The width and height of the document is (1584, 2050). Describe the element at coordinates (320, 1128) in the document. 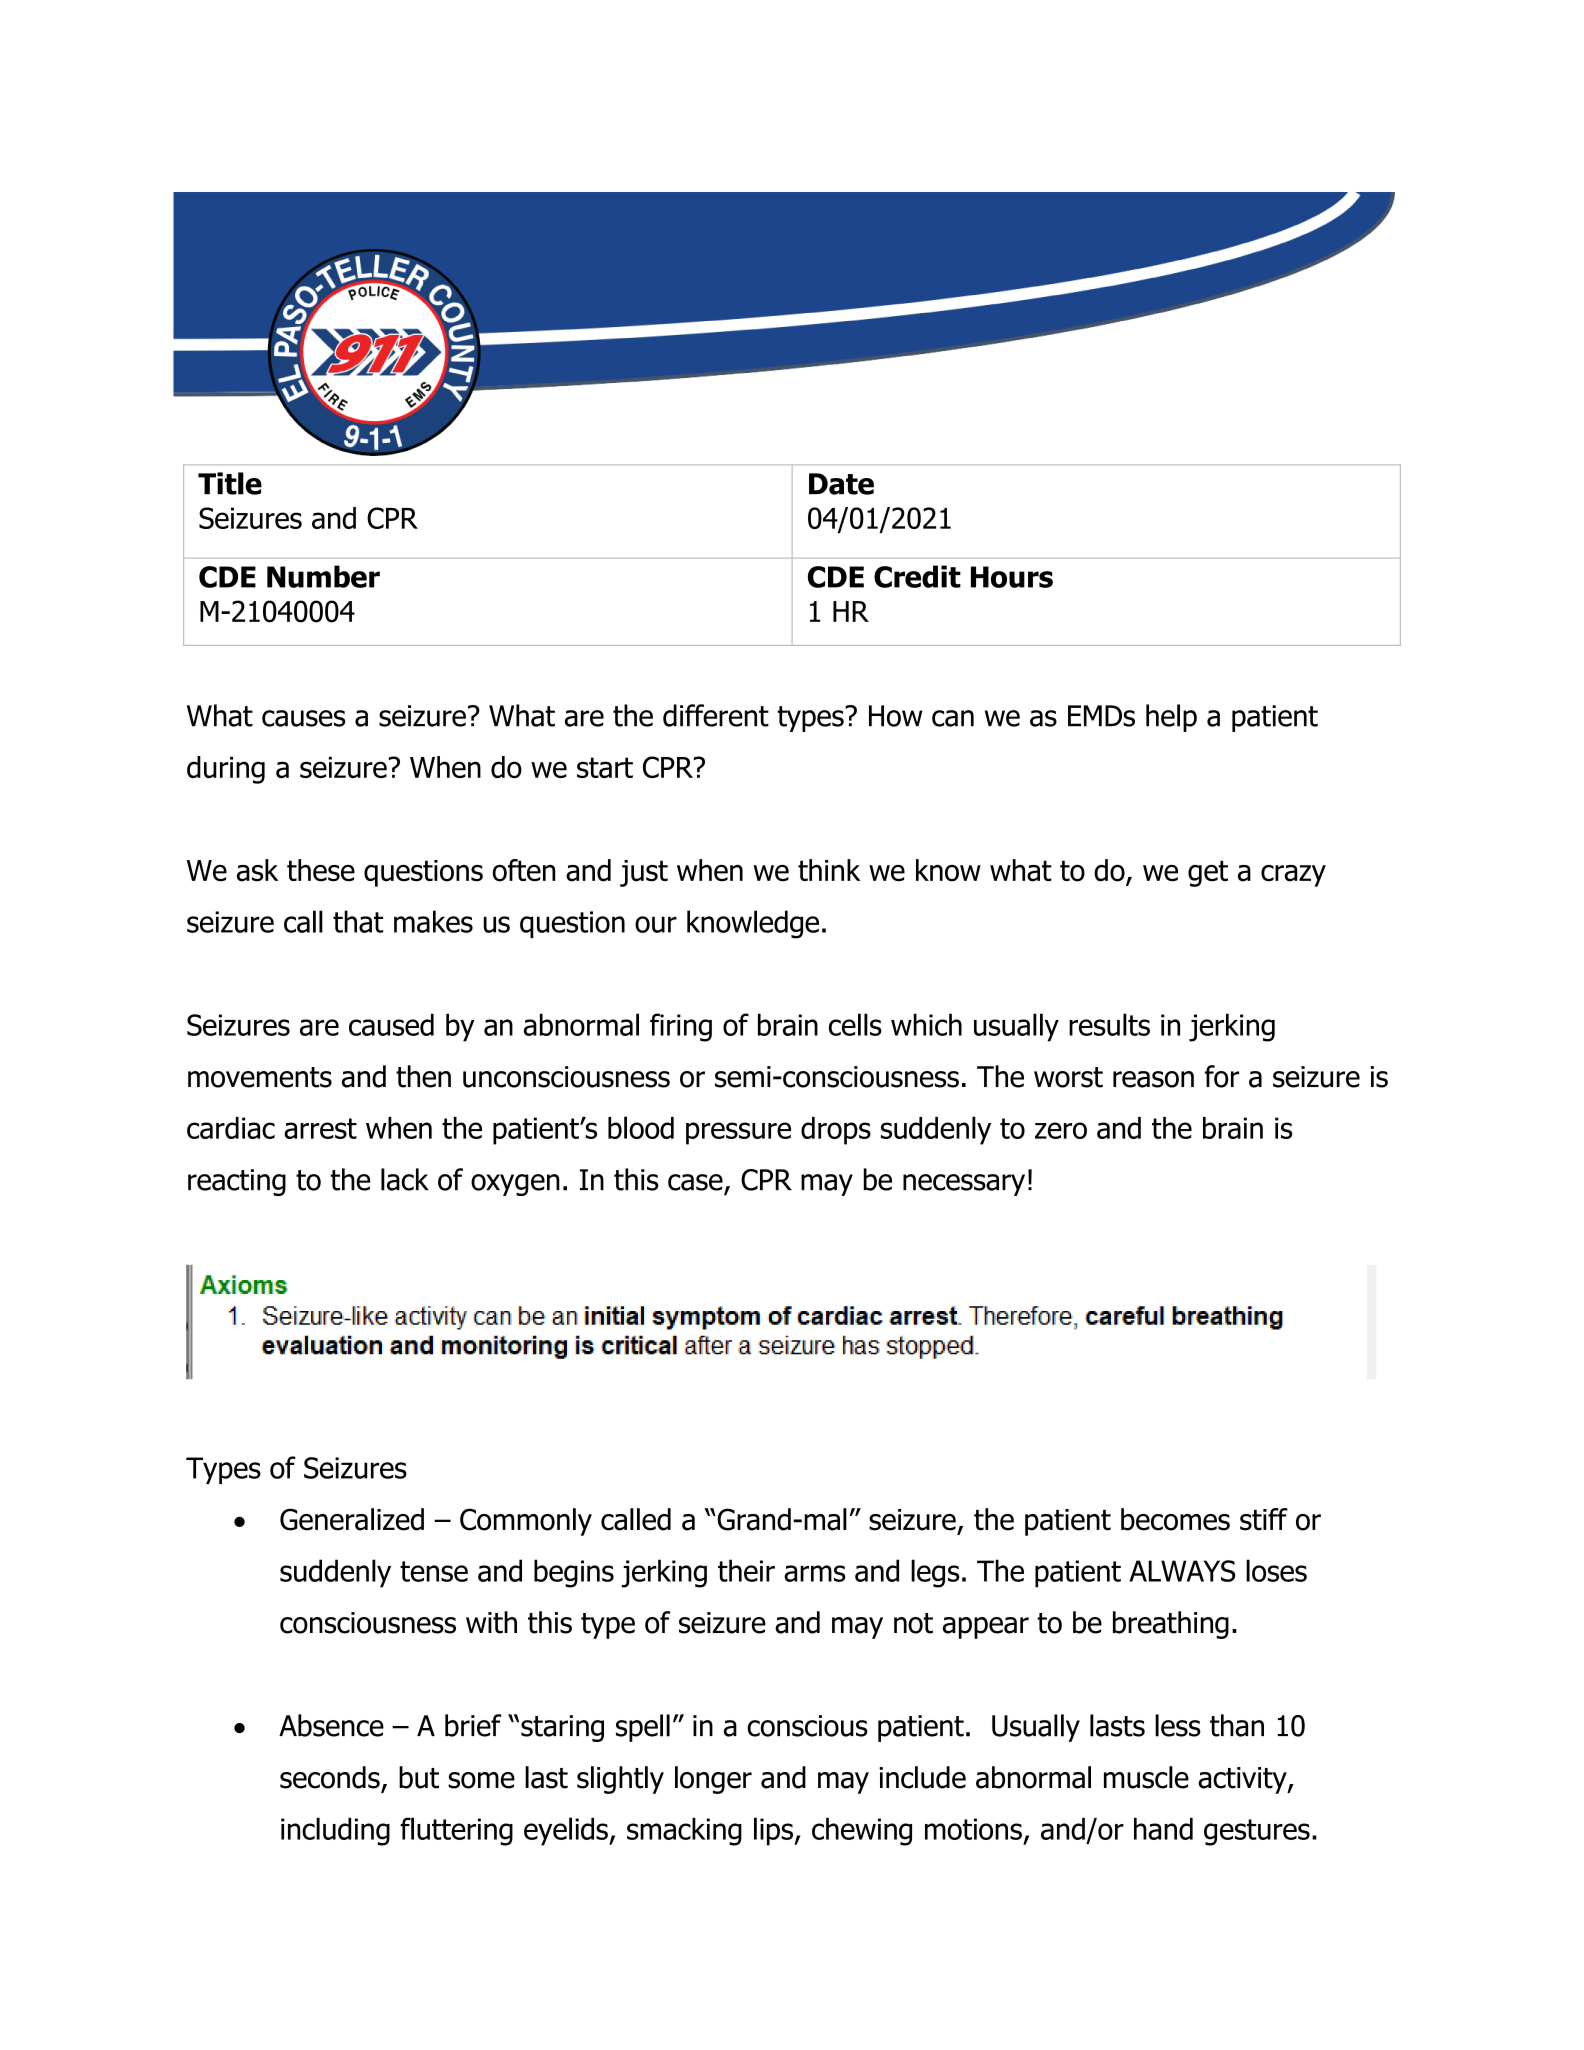

I see `arrest` at that location.
